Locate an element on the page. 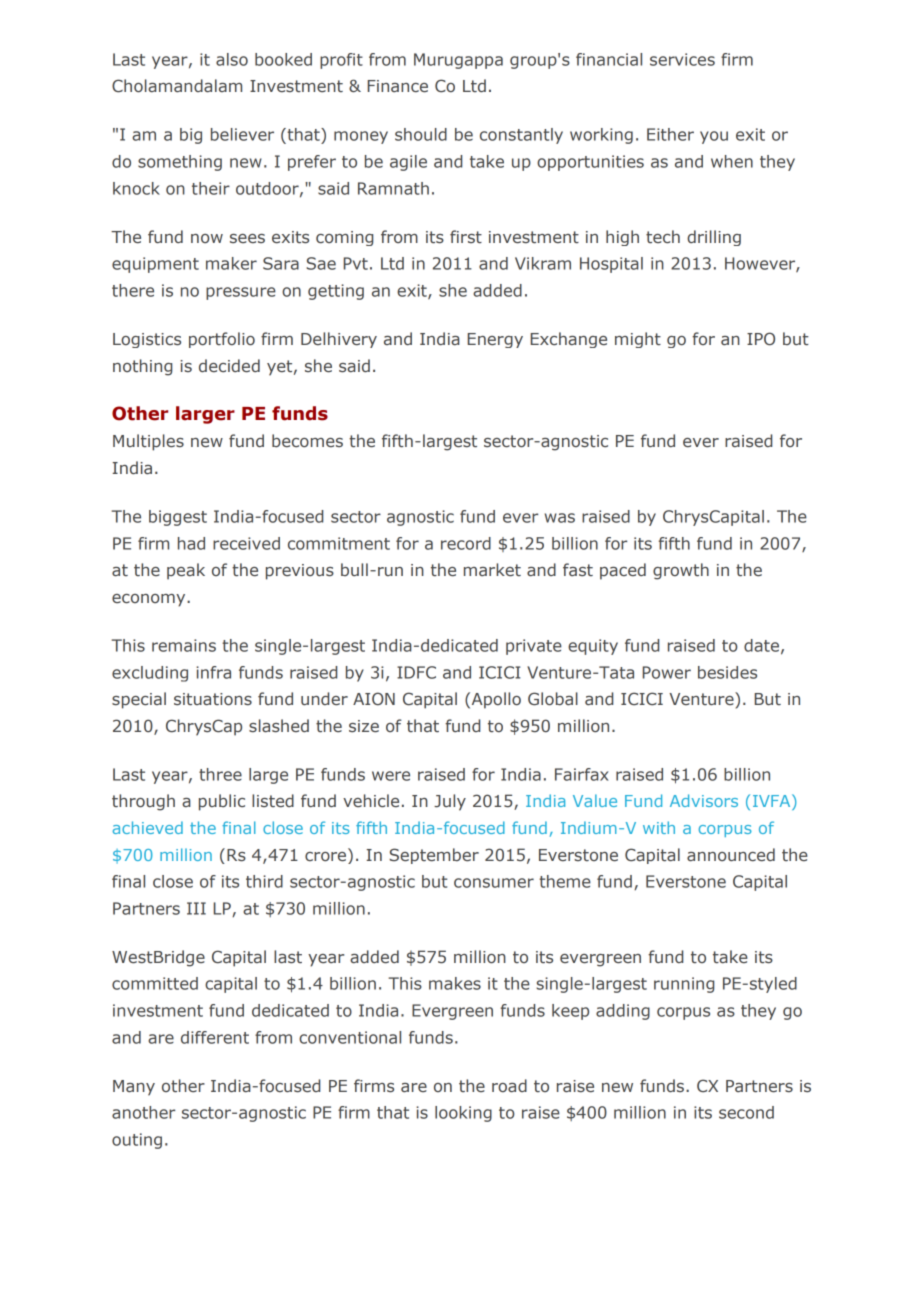  Finance is located at coordinates (398, 86).
